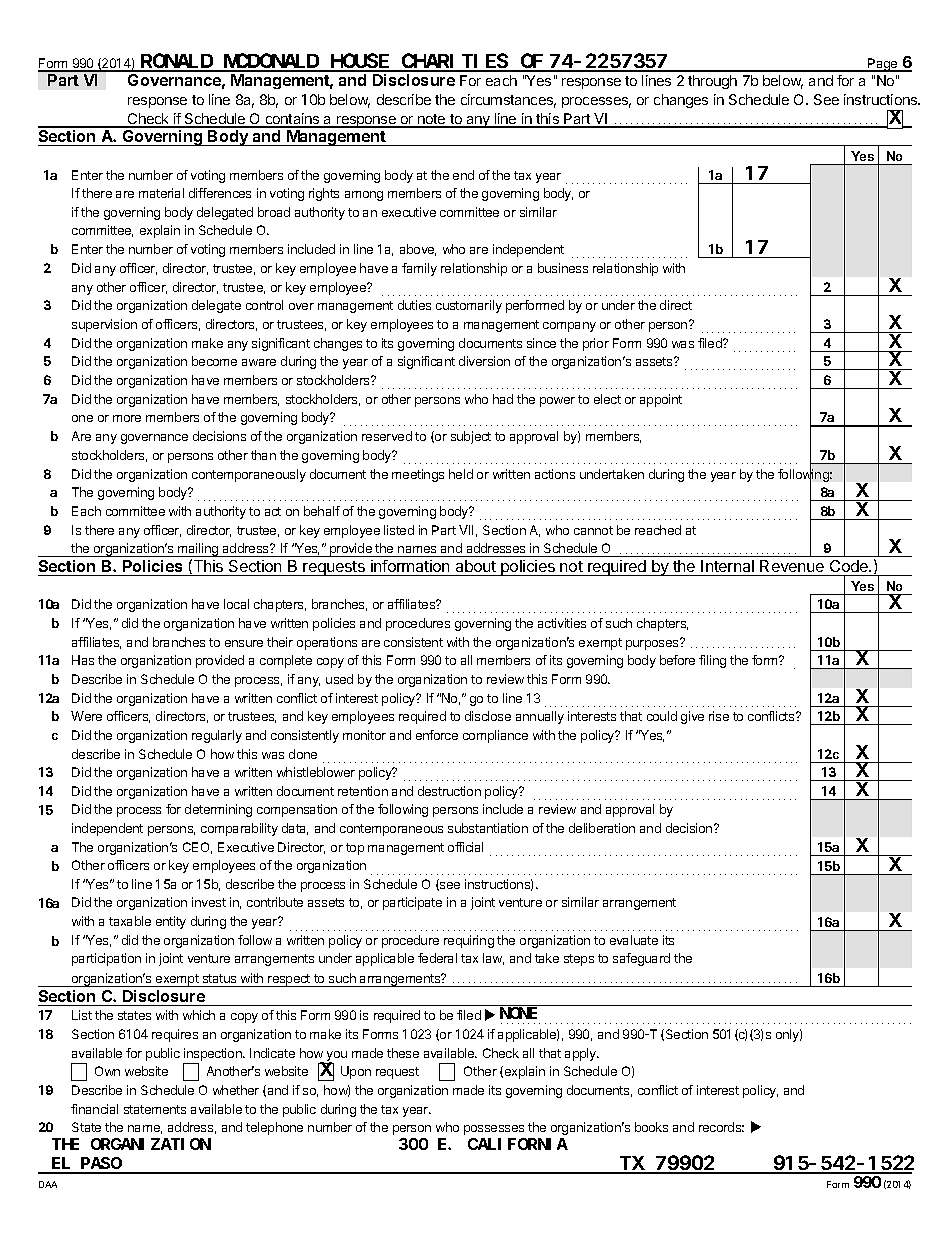 The width and height of the screenshot is (952, 1233). Describe the element at coordinates (712, 82) in the screenshot. I see `through` at that location.
